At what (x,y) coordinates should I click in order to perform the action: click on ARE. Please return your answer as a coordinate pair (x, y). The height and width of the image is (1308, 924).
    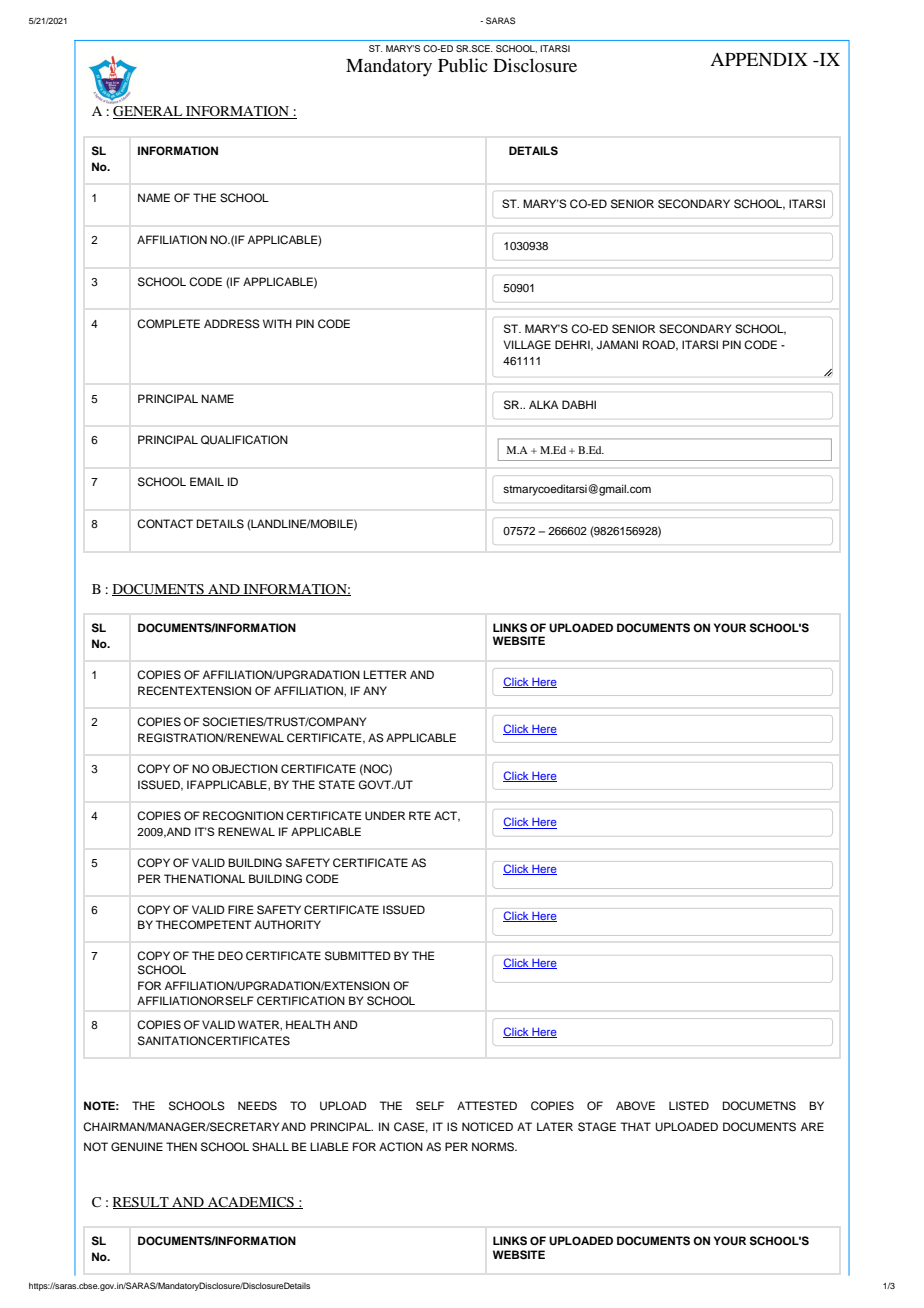
    Looking at the image, I should click on (812, 1126).
